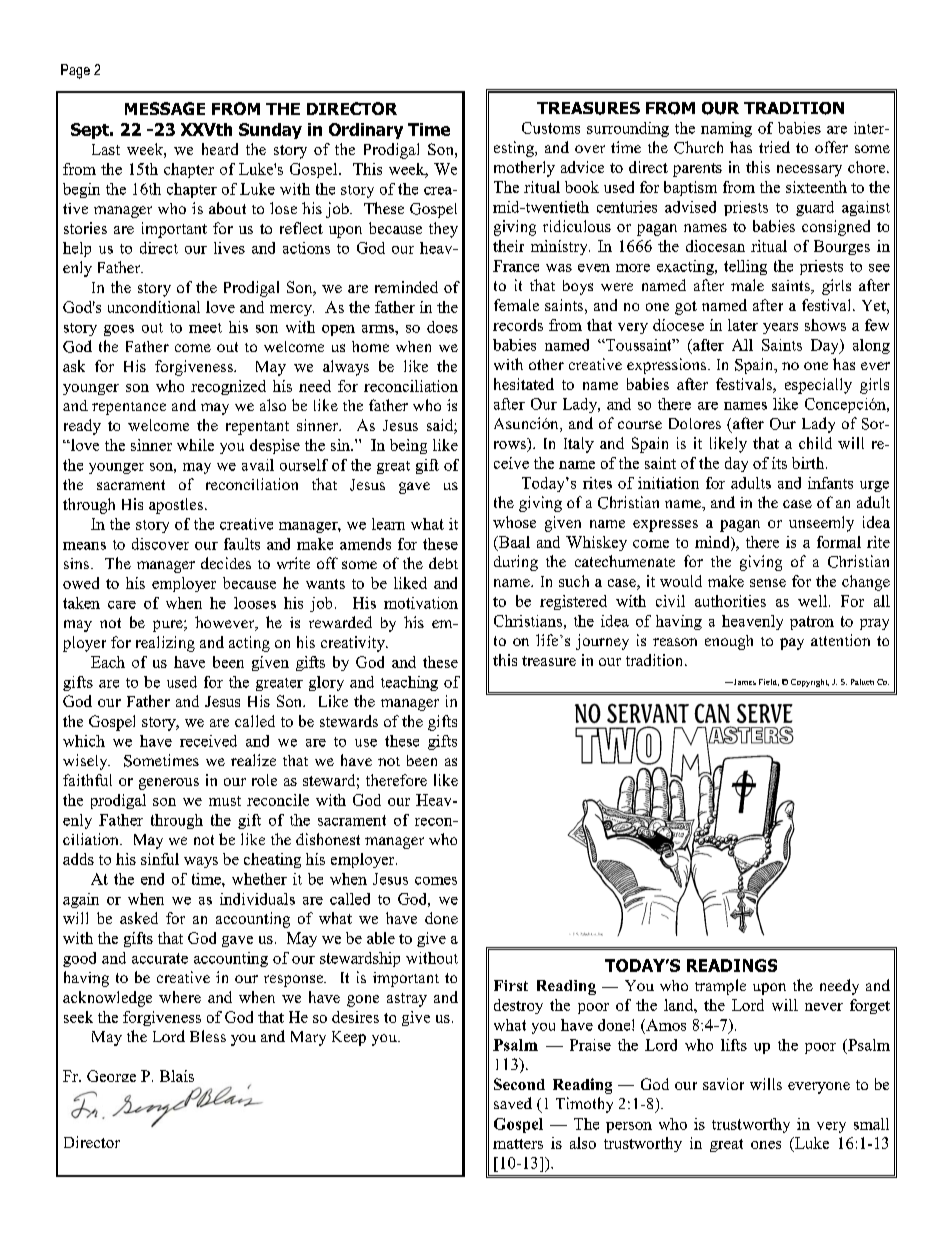 The width and height of the document is (952, 1233). What do you see at coordinates (122, 605) in the document?
I see `care` at bounding box center [122, 605].
